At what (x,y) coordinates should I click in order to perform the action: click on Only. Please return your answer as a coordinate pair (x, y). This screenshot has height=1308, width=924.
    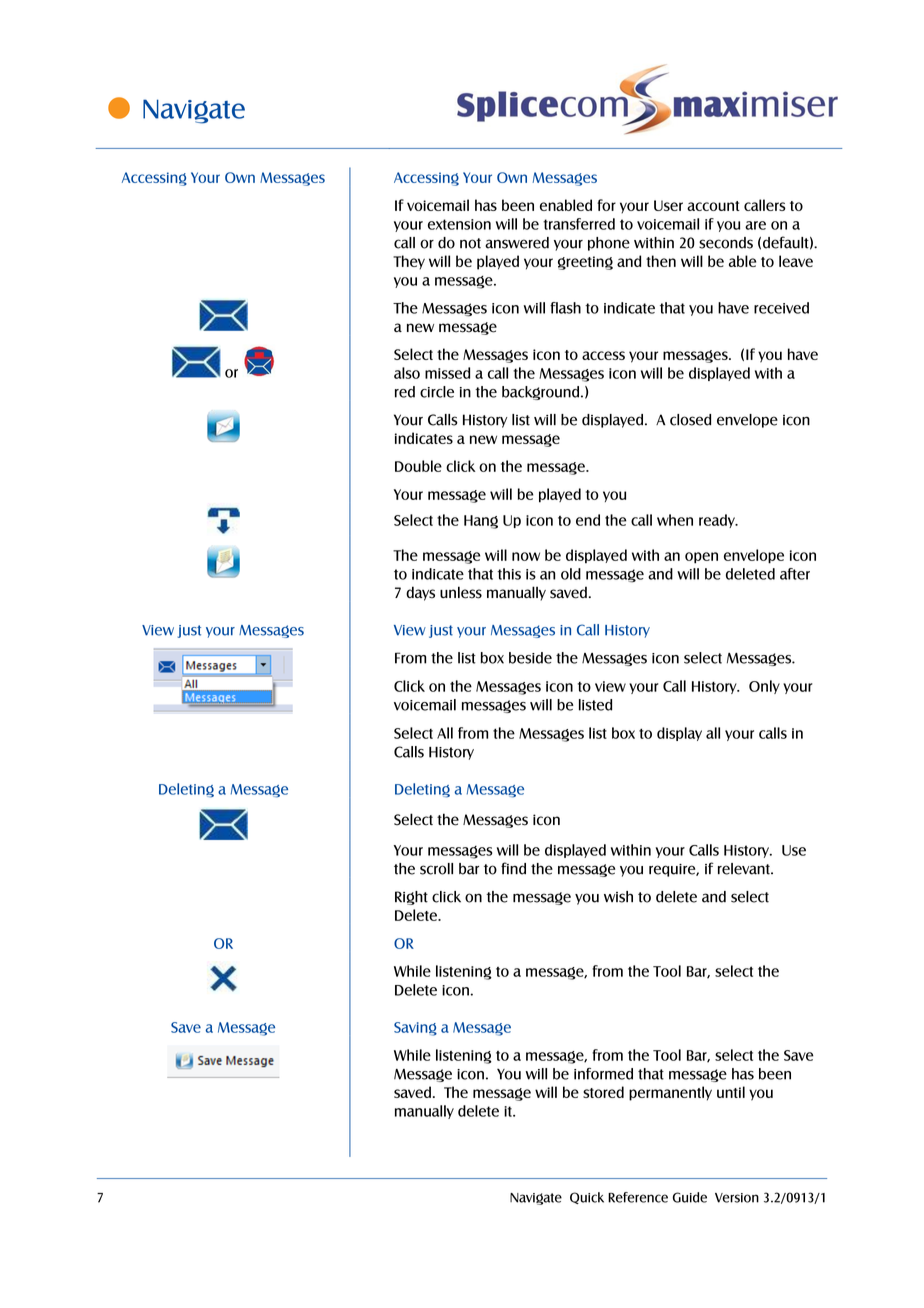
    Looking at the image, I should click on (764, 687).
